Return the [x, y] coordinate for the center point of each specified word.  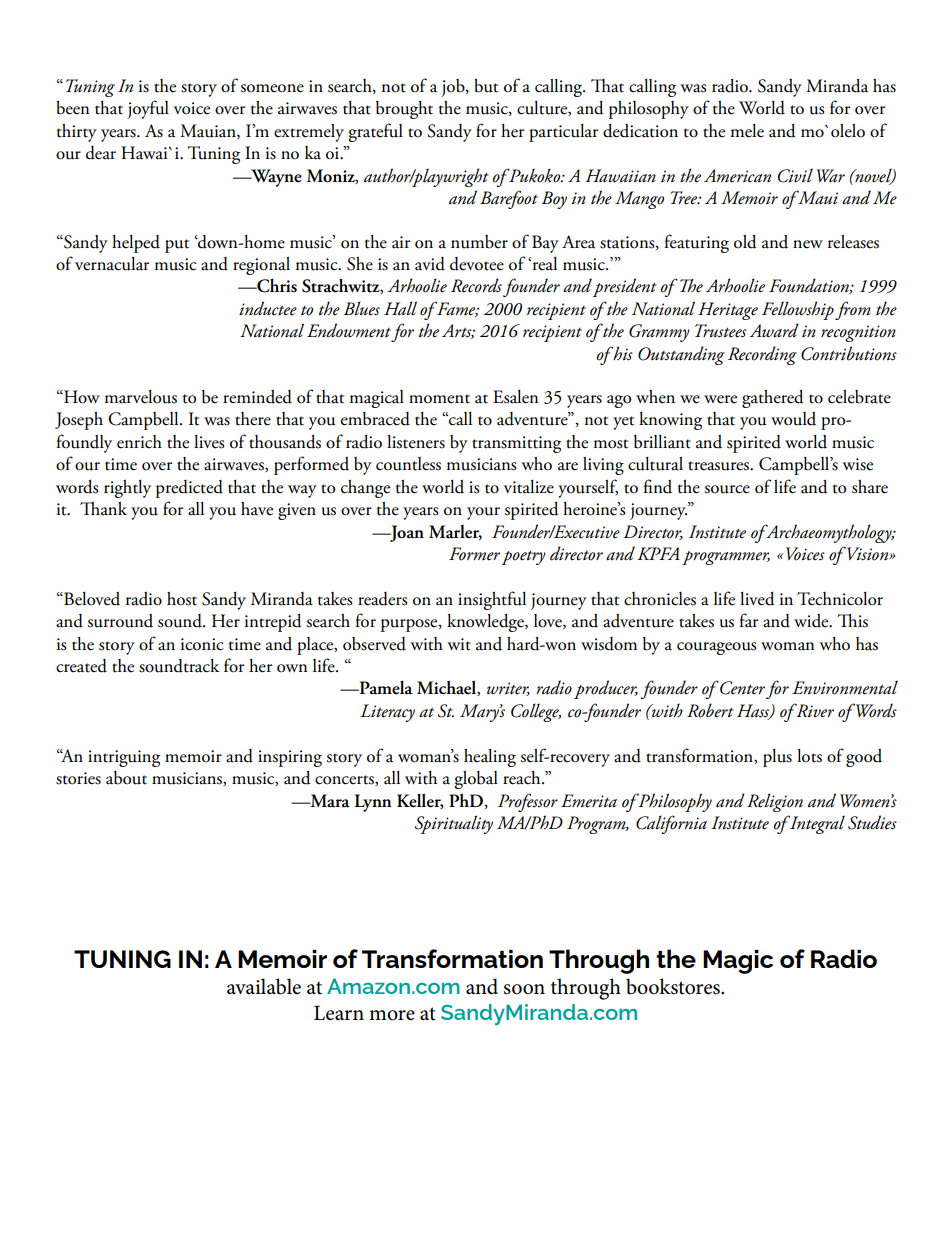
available [264, 986]
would [793, 419]
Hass [754, 712]
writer [508, 689]
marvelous [141, 397]
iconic [202, 644]
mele [747, 131]
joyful [148, 109]
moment [439, 399]
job [454, 88]
